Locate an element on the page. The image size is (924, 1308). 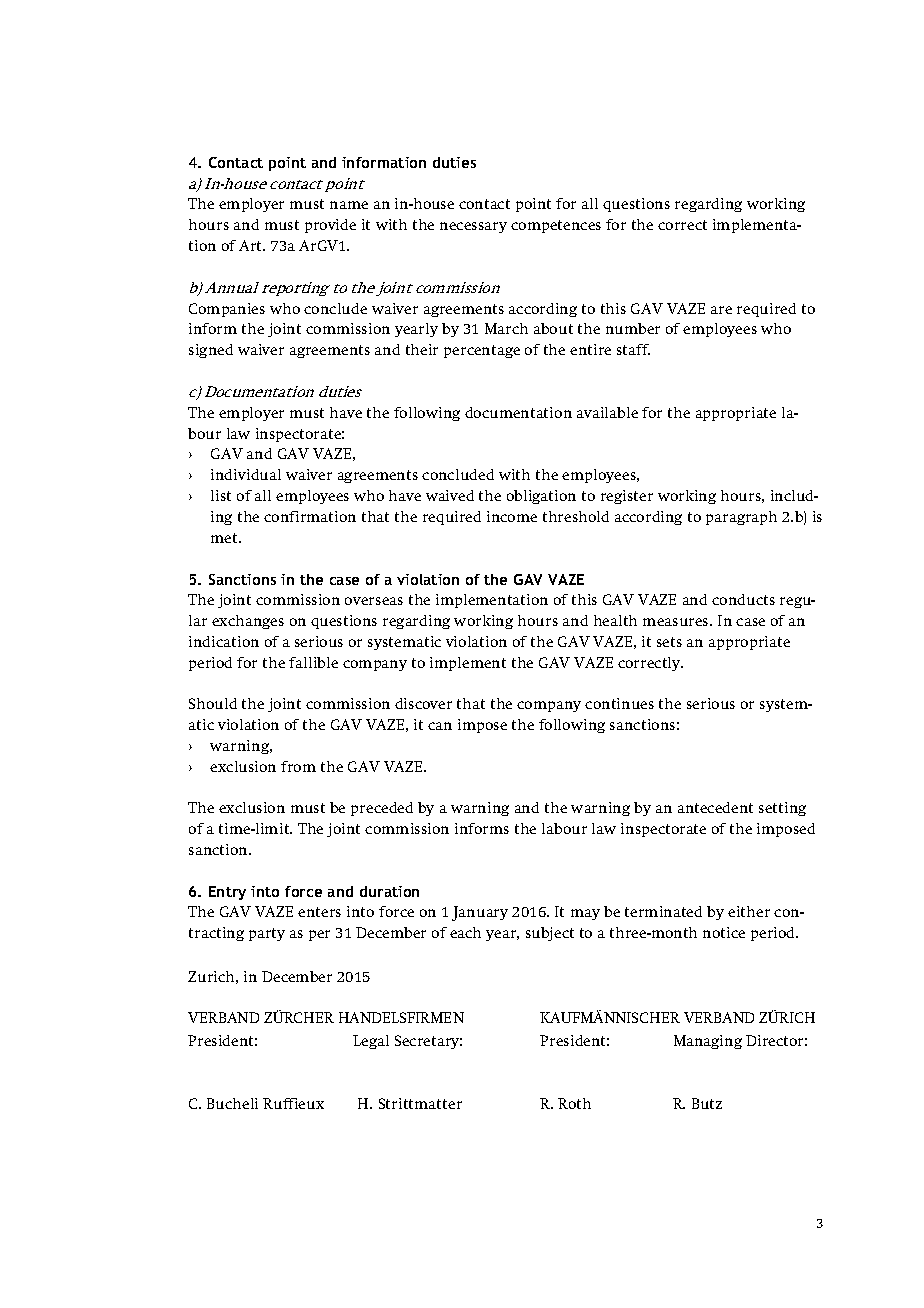
Roth is located at coordinates (574, 1103).
